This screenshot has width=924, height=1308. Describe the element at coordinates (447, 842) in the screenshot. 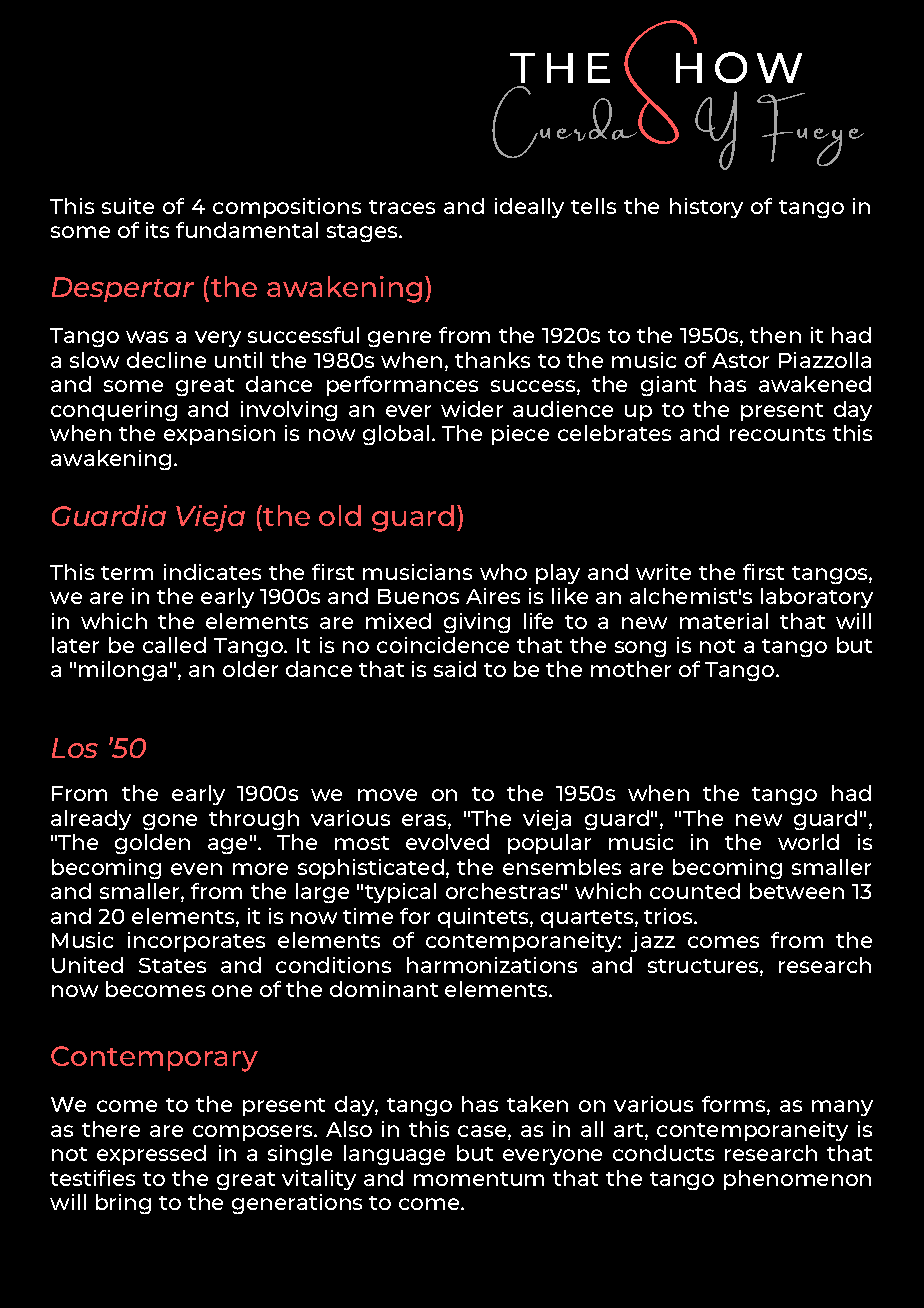

I see `evolved` at that location.
